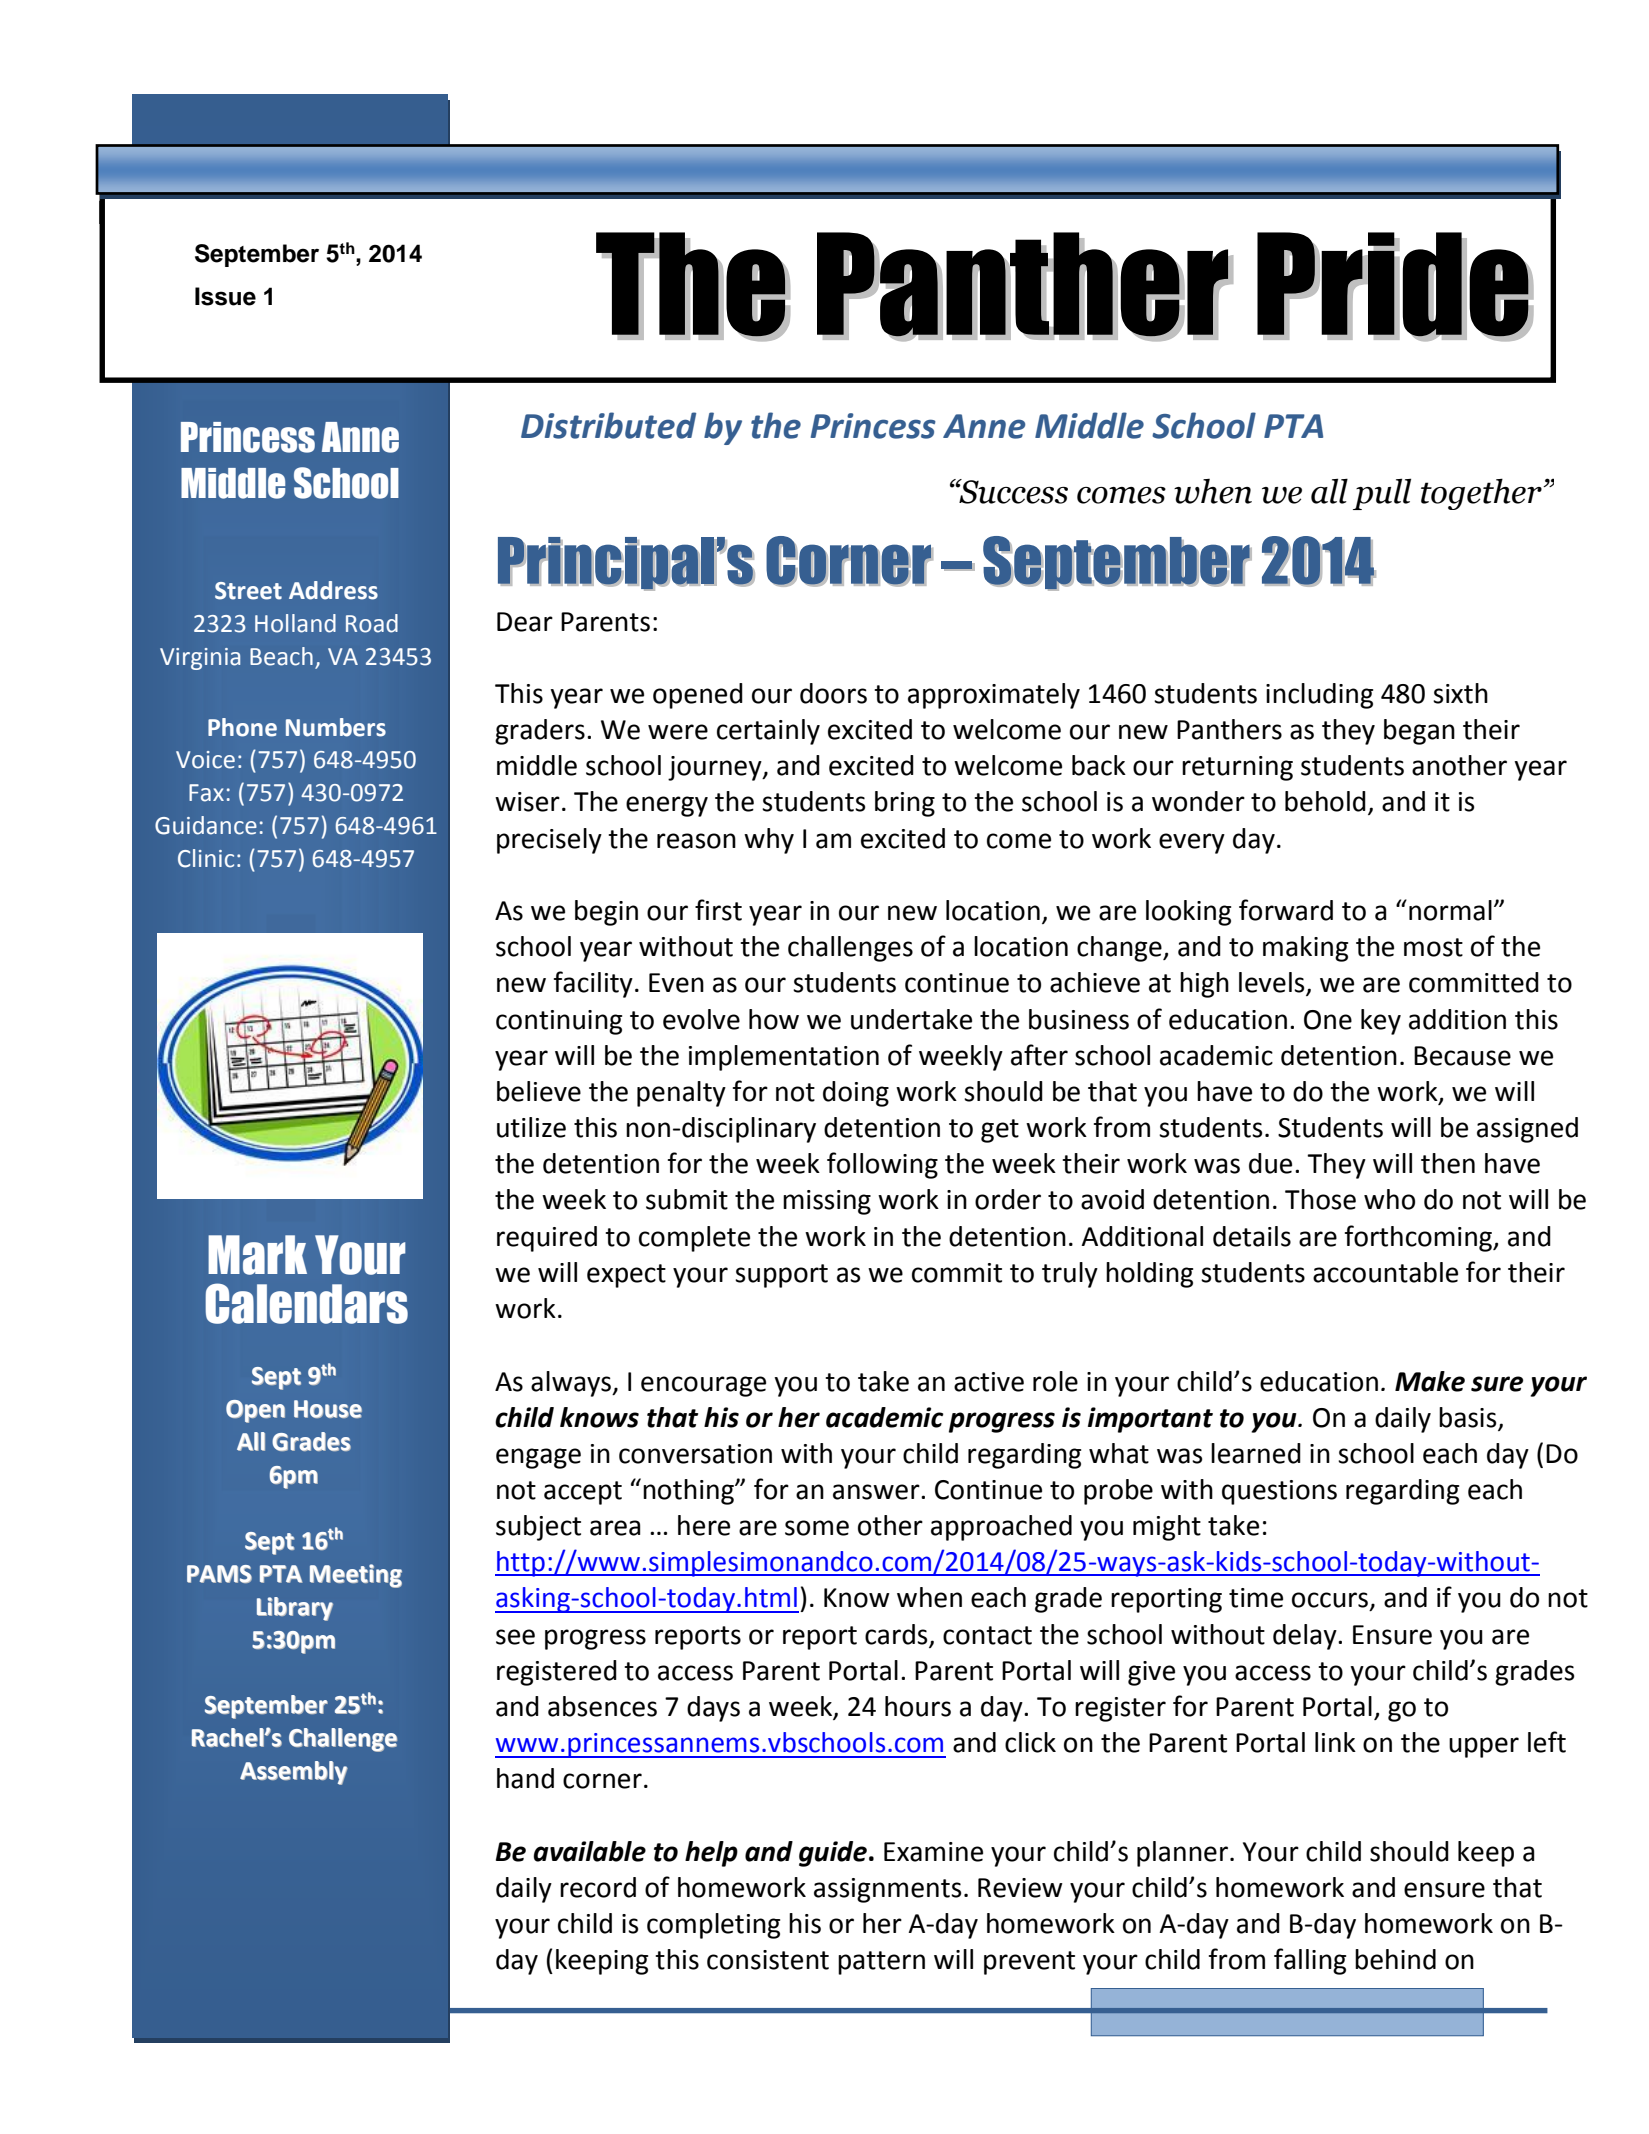 Image resolution: width=1649 pixels, height=2134 pixels. What do you see at coordinates (372, 623) in the page?
I see `Road` at bounding box center [372, 623].
